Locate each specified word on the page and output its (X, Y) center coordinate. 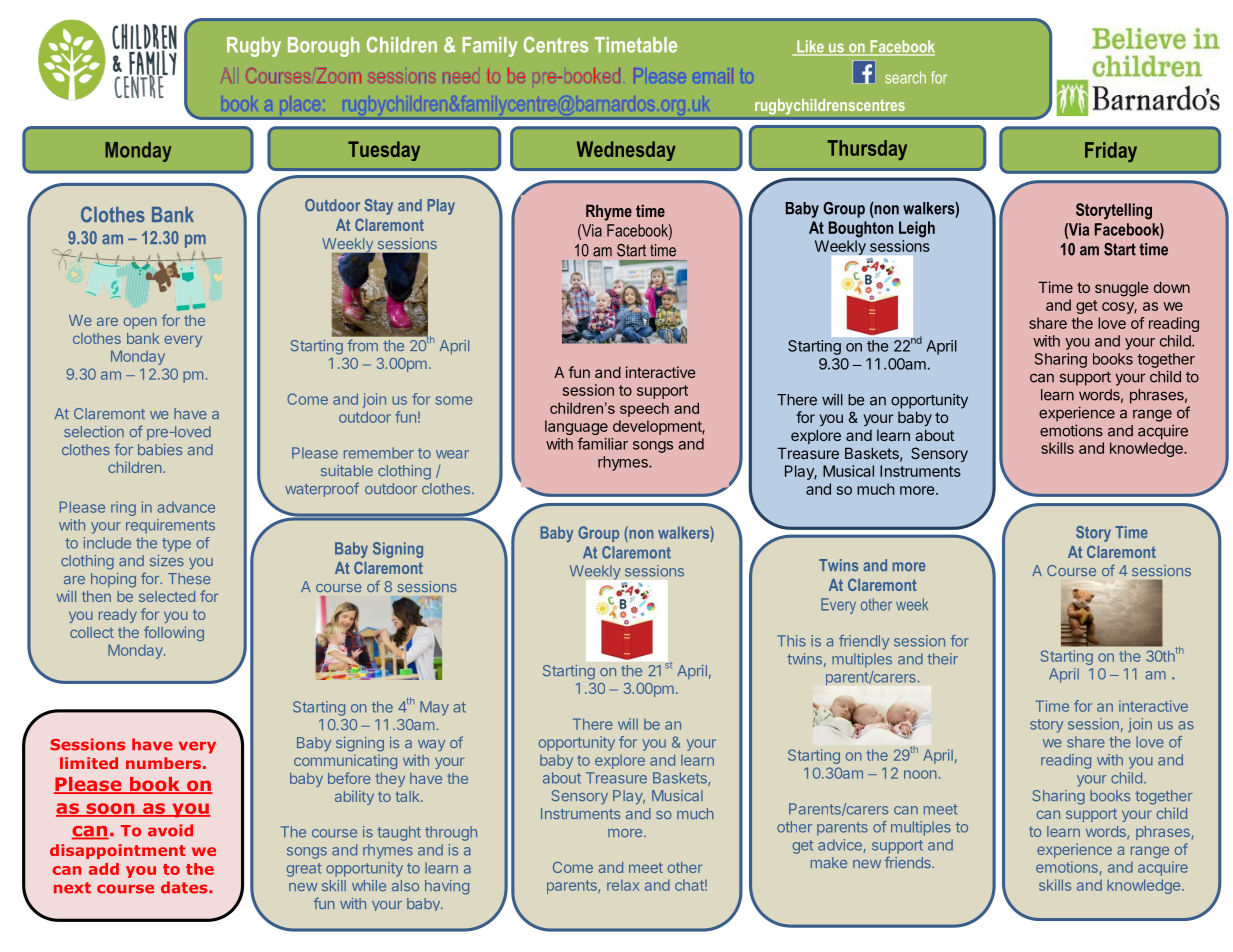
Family (490, 47)
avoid (170, 830)
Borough (324, 47)
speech (644, 409)
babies (160, 449)
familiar (602, 443)
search (905, 77)
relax (623, 885)
